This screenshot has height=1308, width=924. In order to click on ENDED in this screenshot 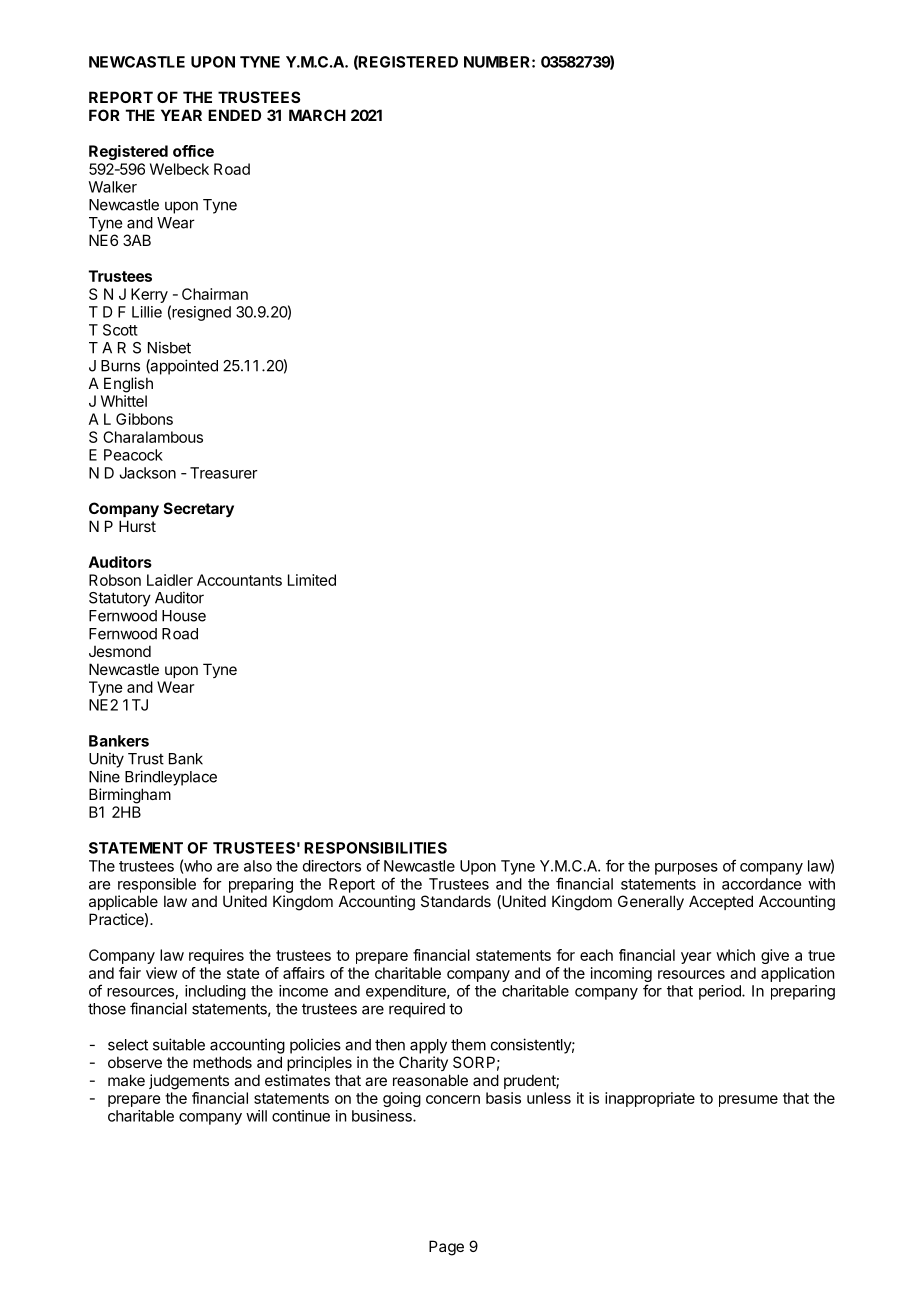, I will do `click(234, 115)`.
